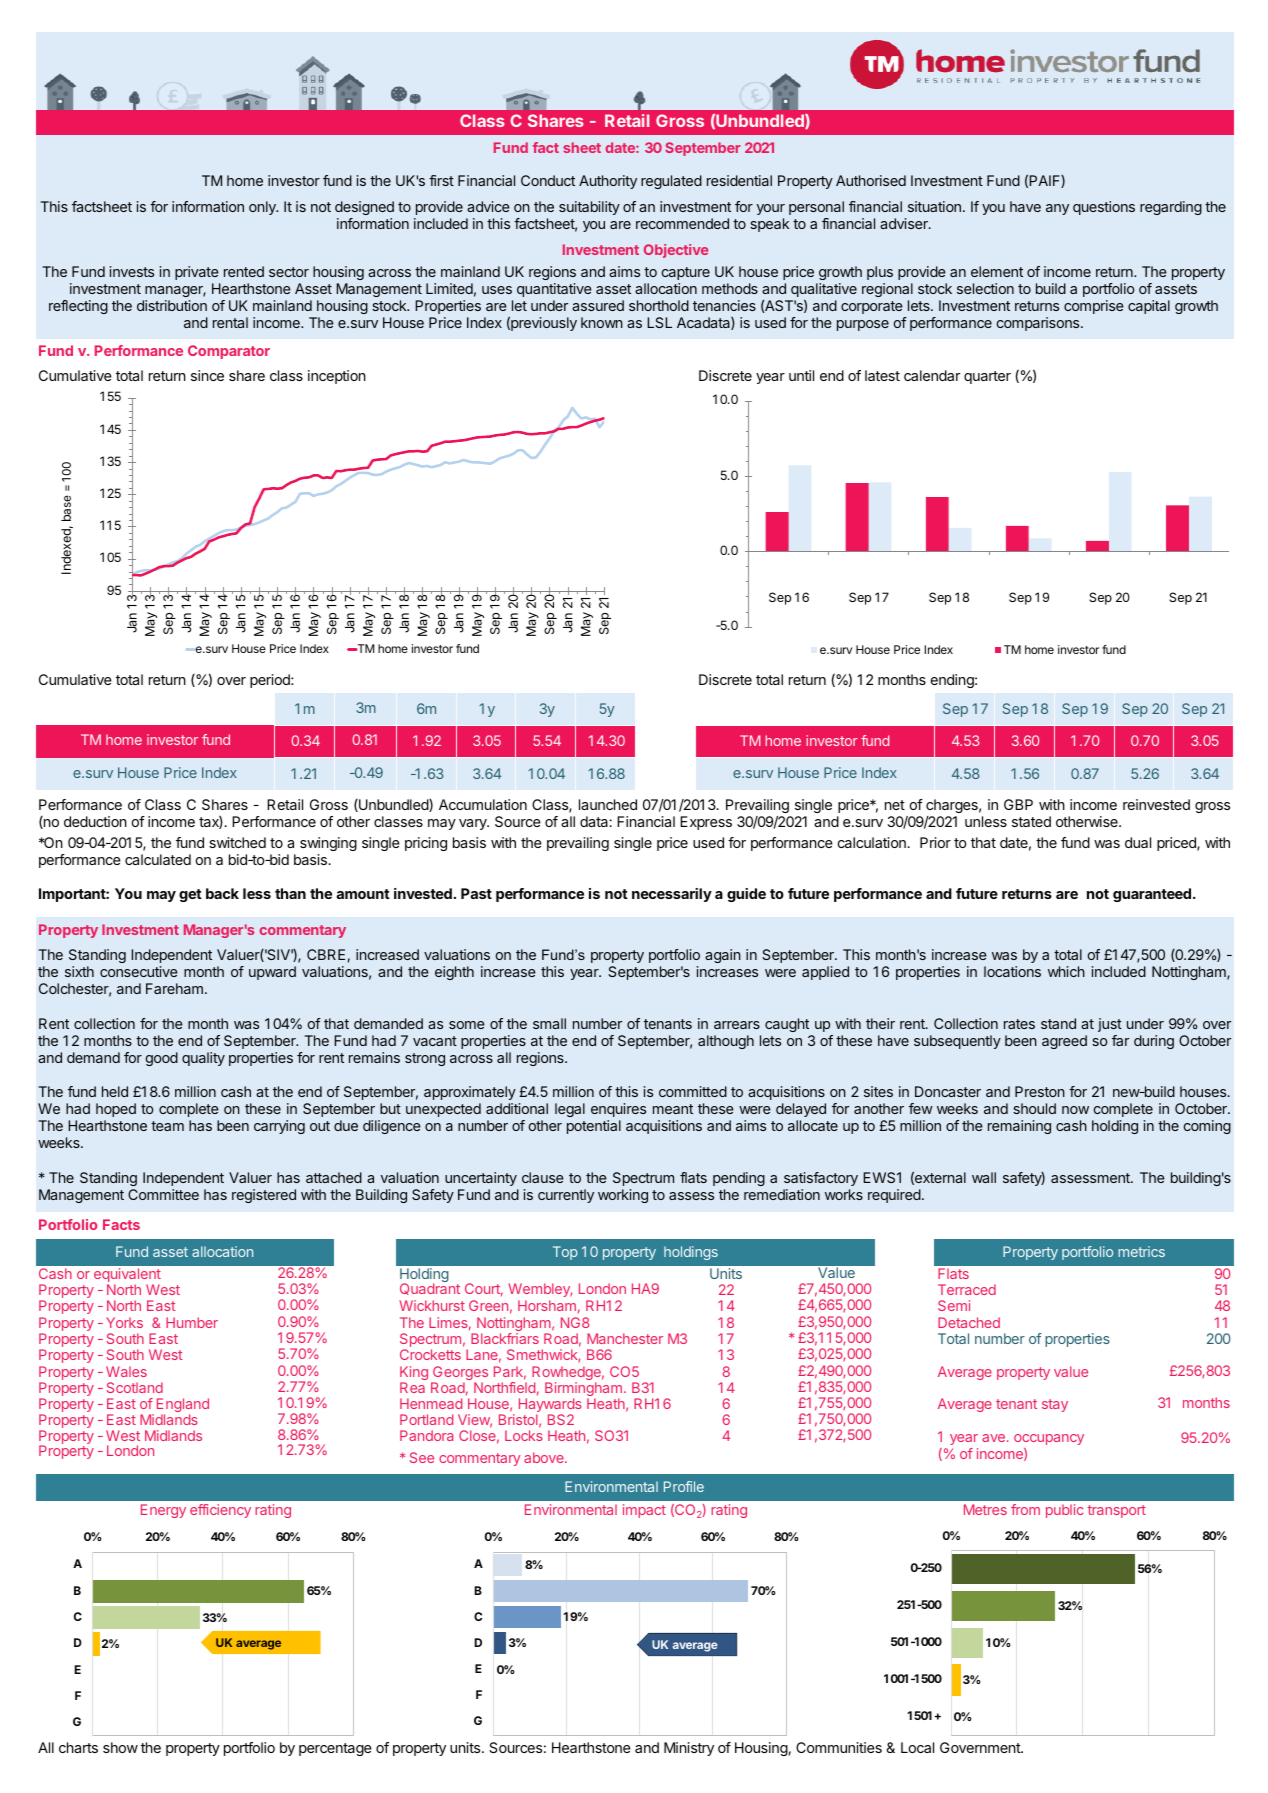 The image size is (1268, 1793). Describe the element at coordinates (263, 208) in the page. I see `only` at that location.
